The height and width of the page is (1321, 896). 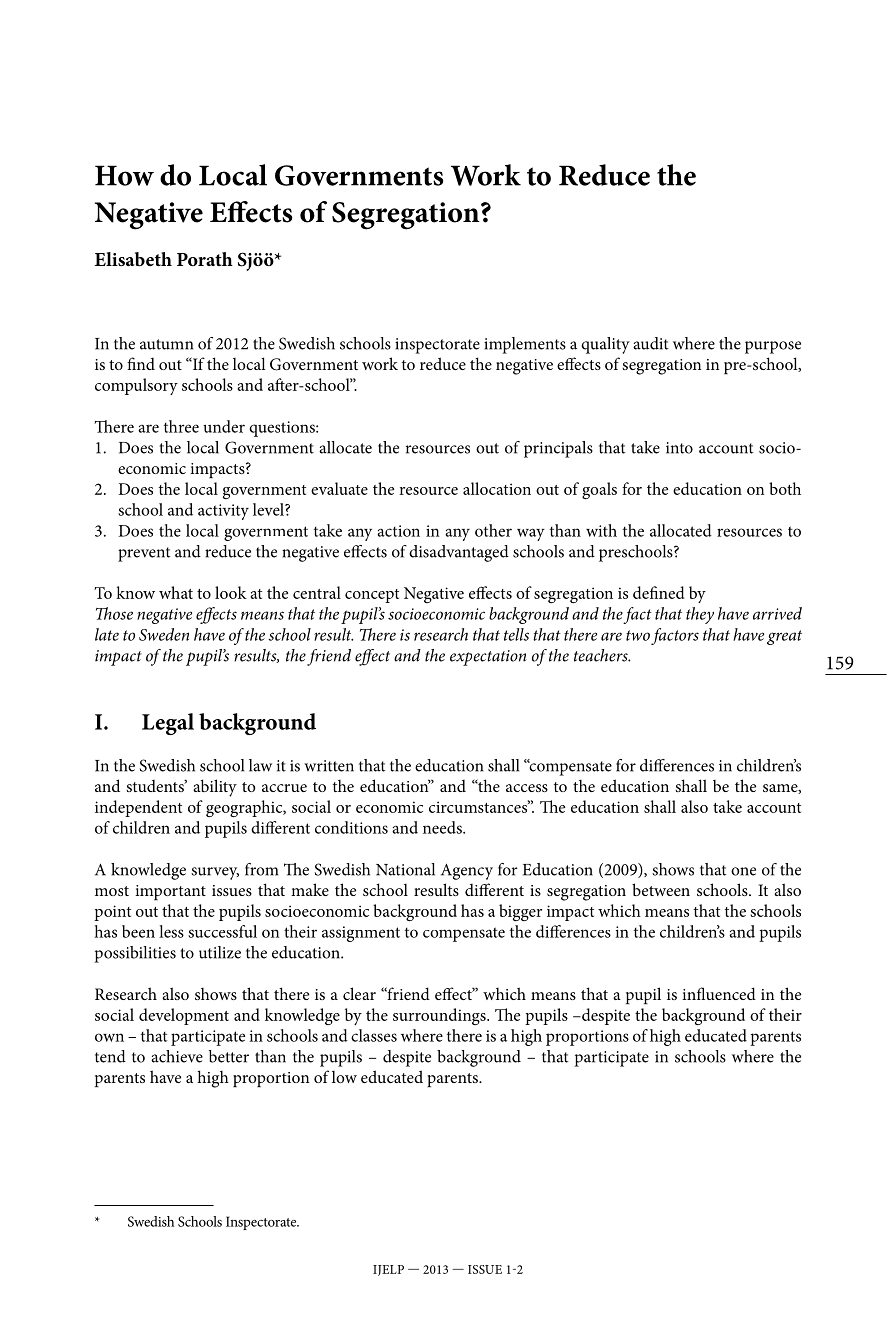 I want to click on implements, so click(x=525, y=345).
